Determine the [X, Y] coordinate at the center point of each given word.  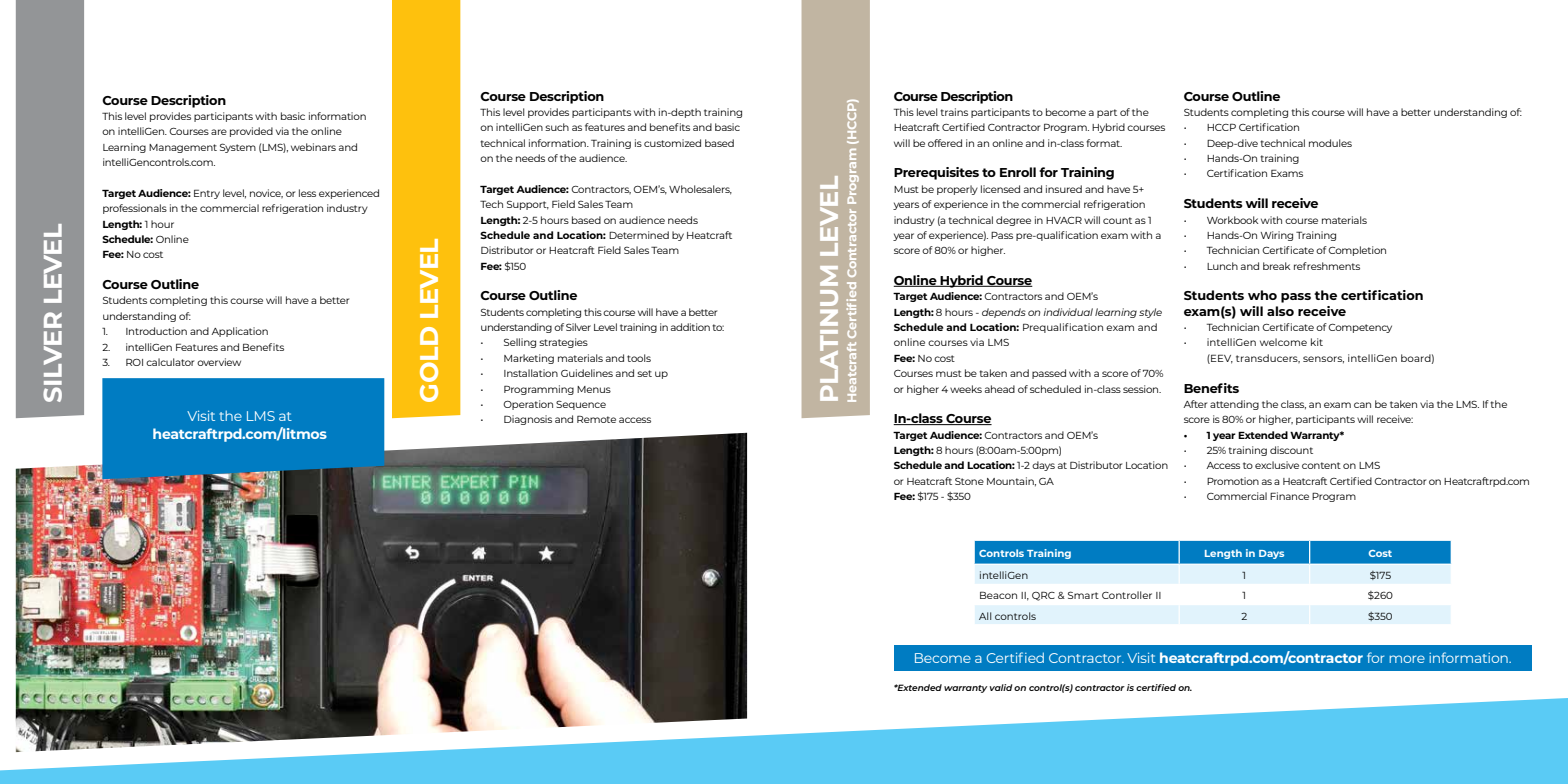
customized [672, 143]
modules [1330, 143]
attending [1234, 405]
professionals [135, 209]
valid [1001, 687]
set [644, 373]
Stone [969, 481]
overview [219, 362]
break [1276, 266]
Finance [1289, 496]
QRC [1043, 596]
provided [251, 132]
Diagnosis [528, 420]
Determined [639, 235]
